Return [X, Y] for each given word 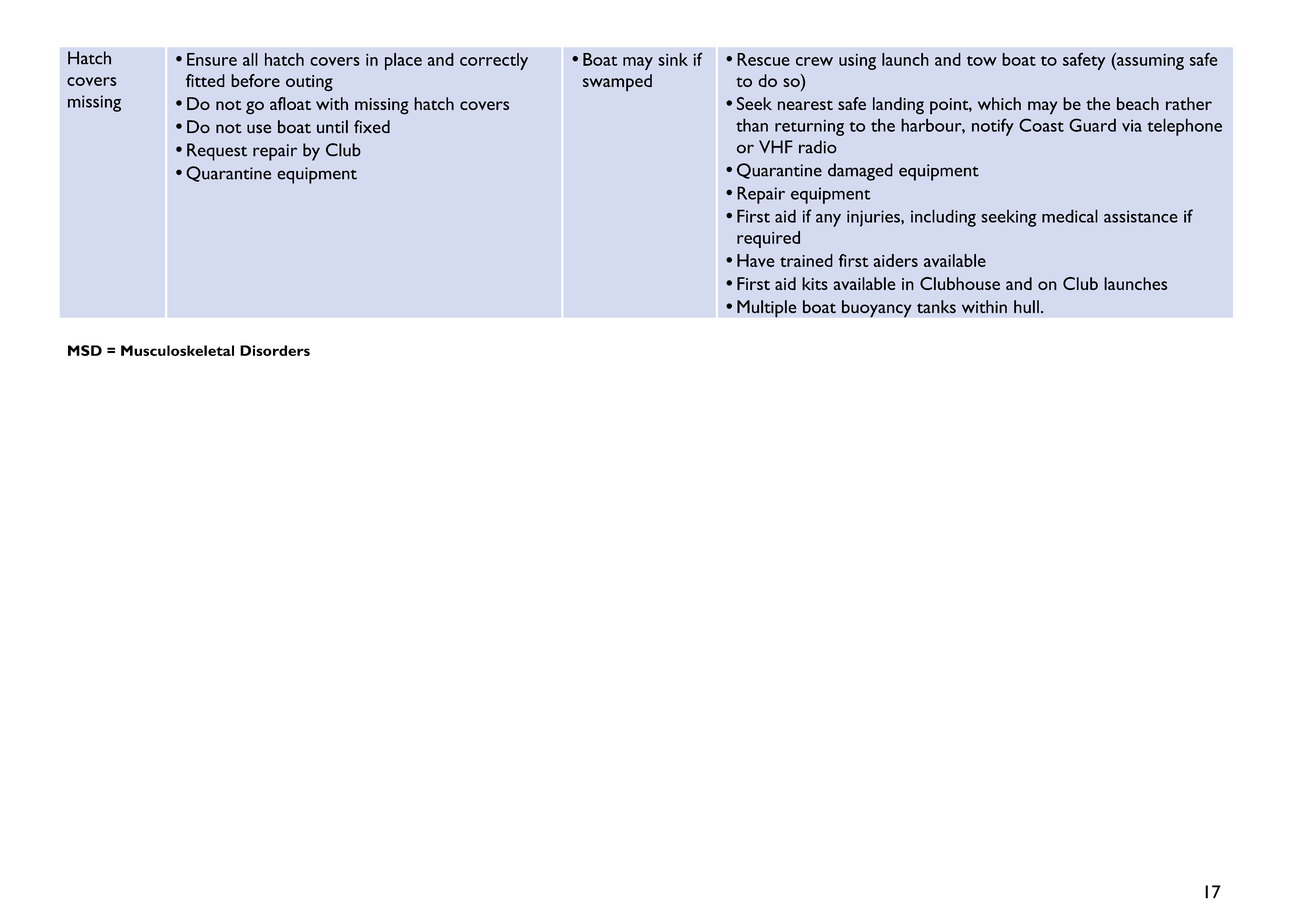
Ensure [212, 59]
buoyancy [877, 309]
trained [806, 260]
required [768, 239]
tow [982, 61]
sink [673, 59]
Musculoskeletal [177, 350]
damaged [860, 172]
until [332, 127]
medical [1070, 216]
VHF [776, 147]
